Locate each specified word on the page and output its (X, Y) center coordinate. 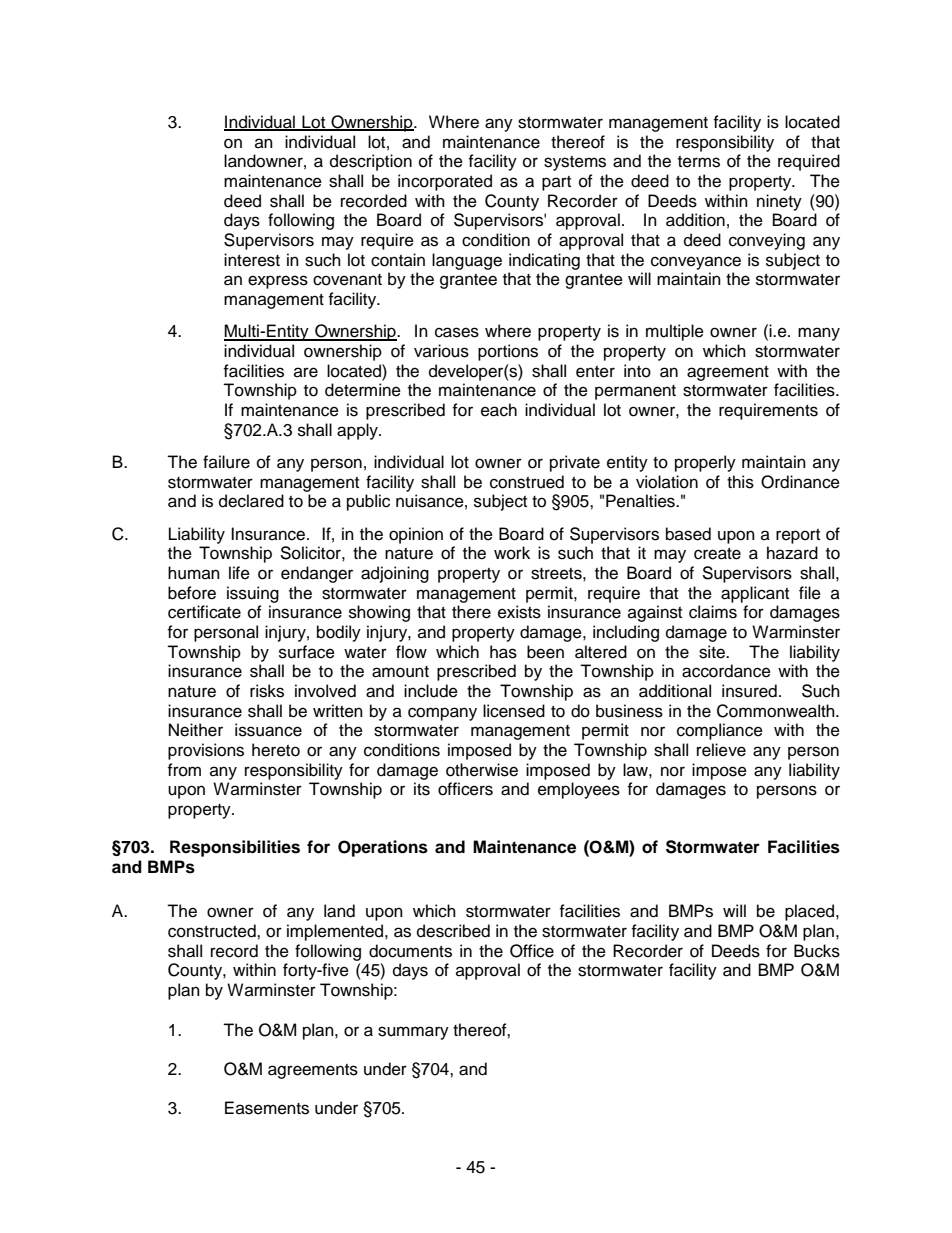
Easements (267, 1108)
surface (307, 652)
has (503, 652)
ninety (779, 202)
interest (252, 260)
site (713, 652)
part (556, 183)
